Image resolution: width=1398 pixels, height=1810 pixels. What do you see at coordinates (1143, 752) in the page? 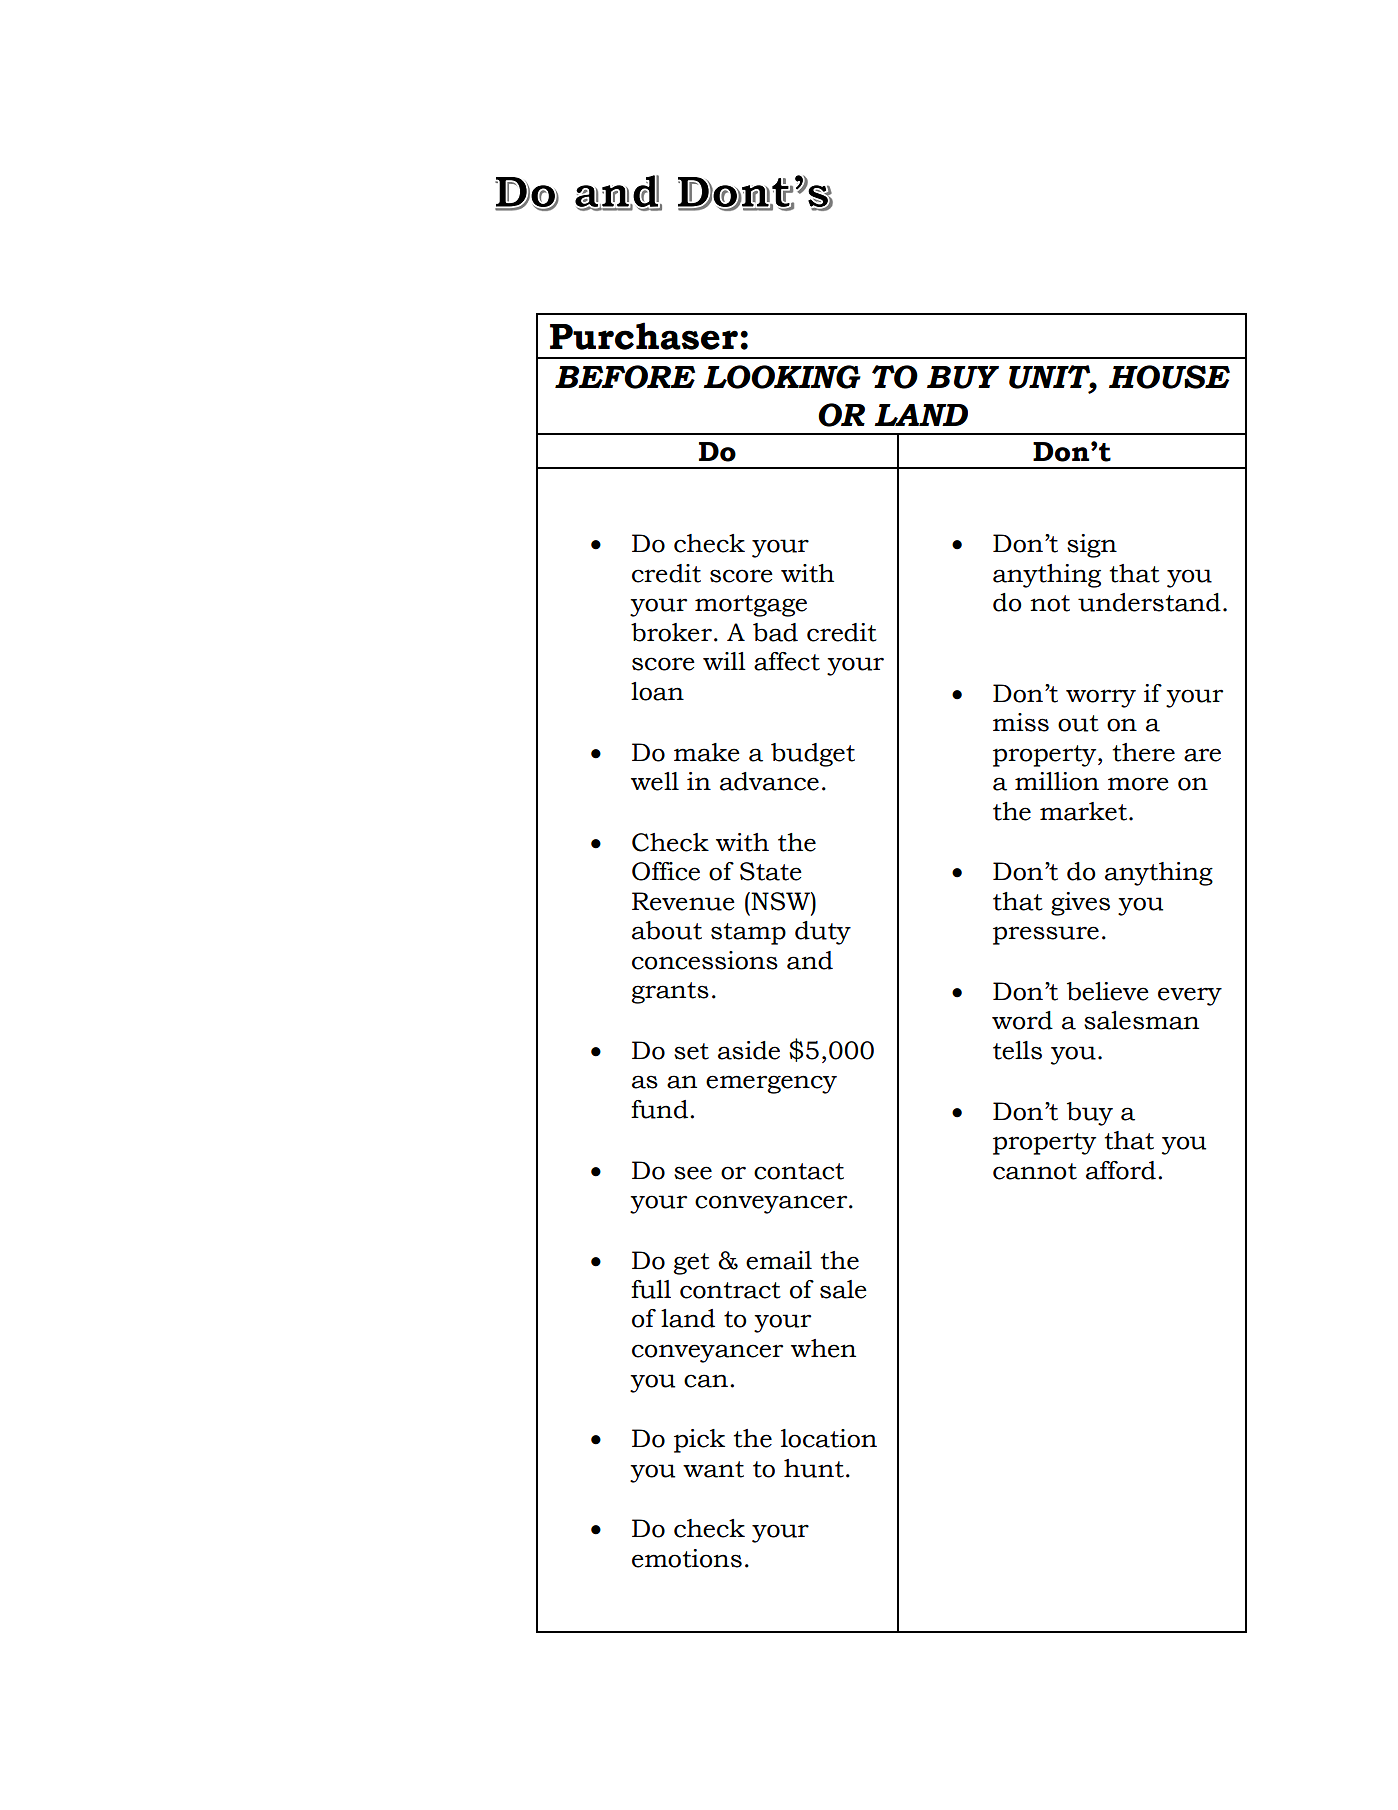
I see `there` at bounding box center [1143, 752].
